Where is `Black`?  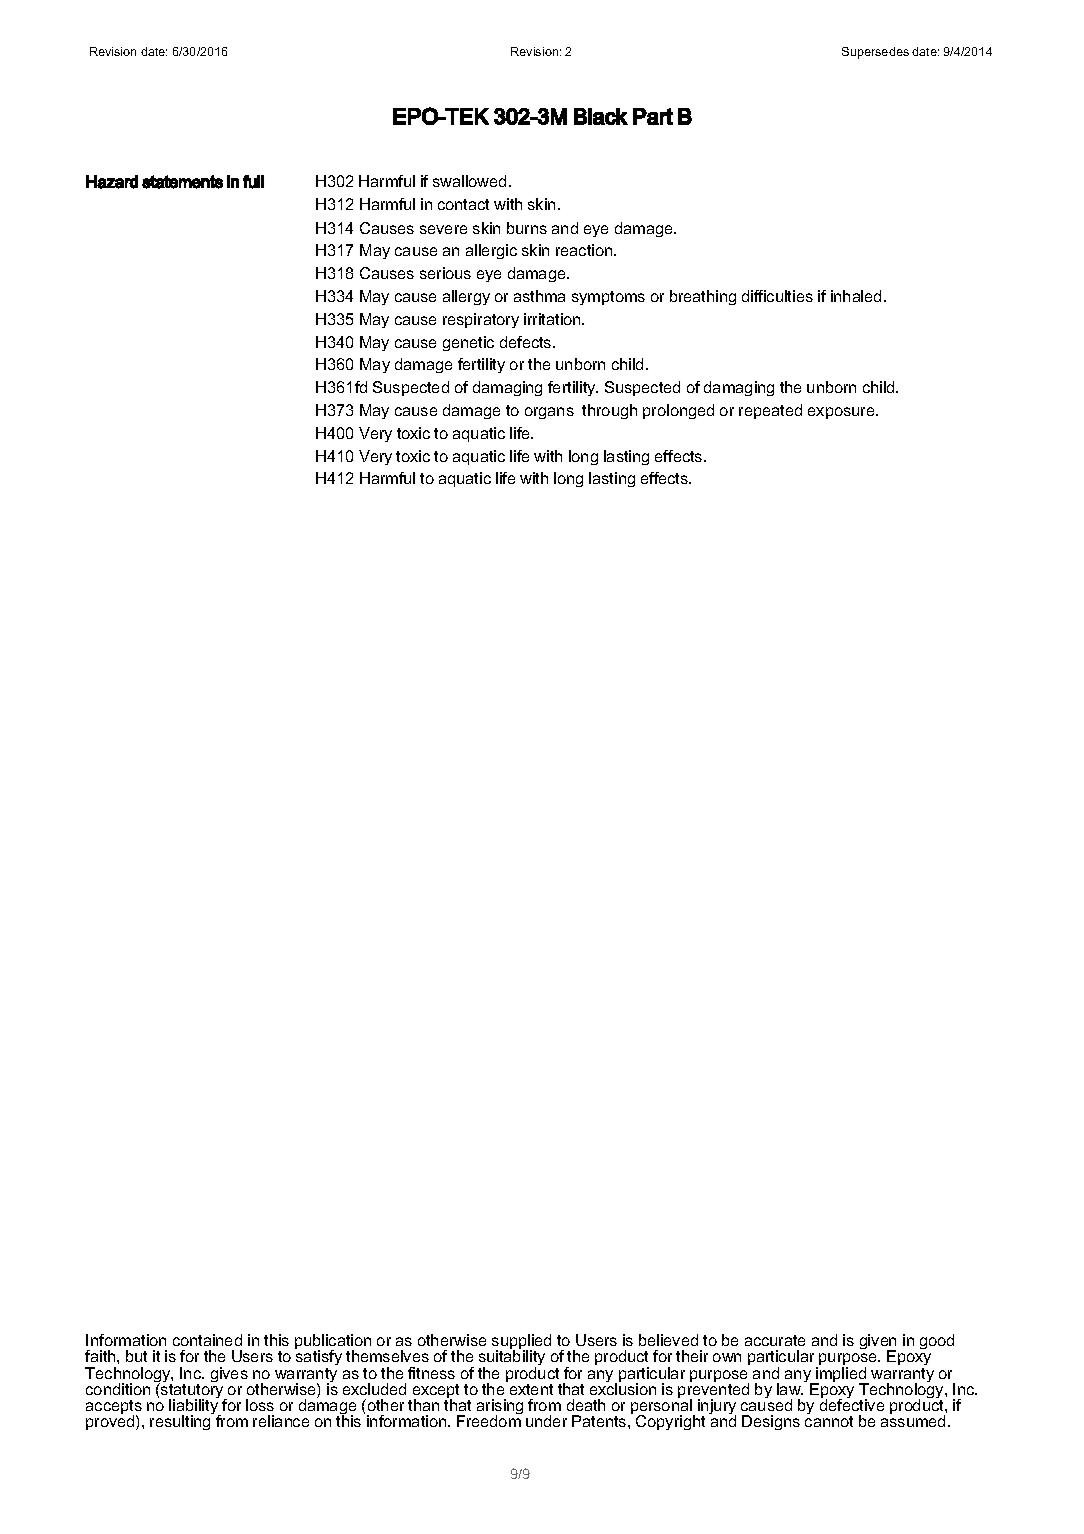 Black is located at coordinates (601, 116).
